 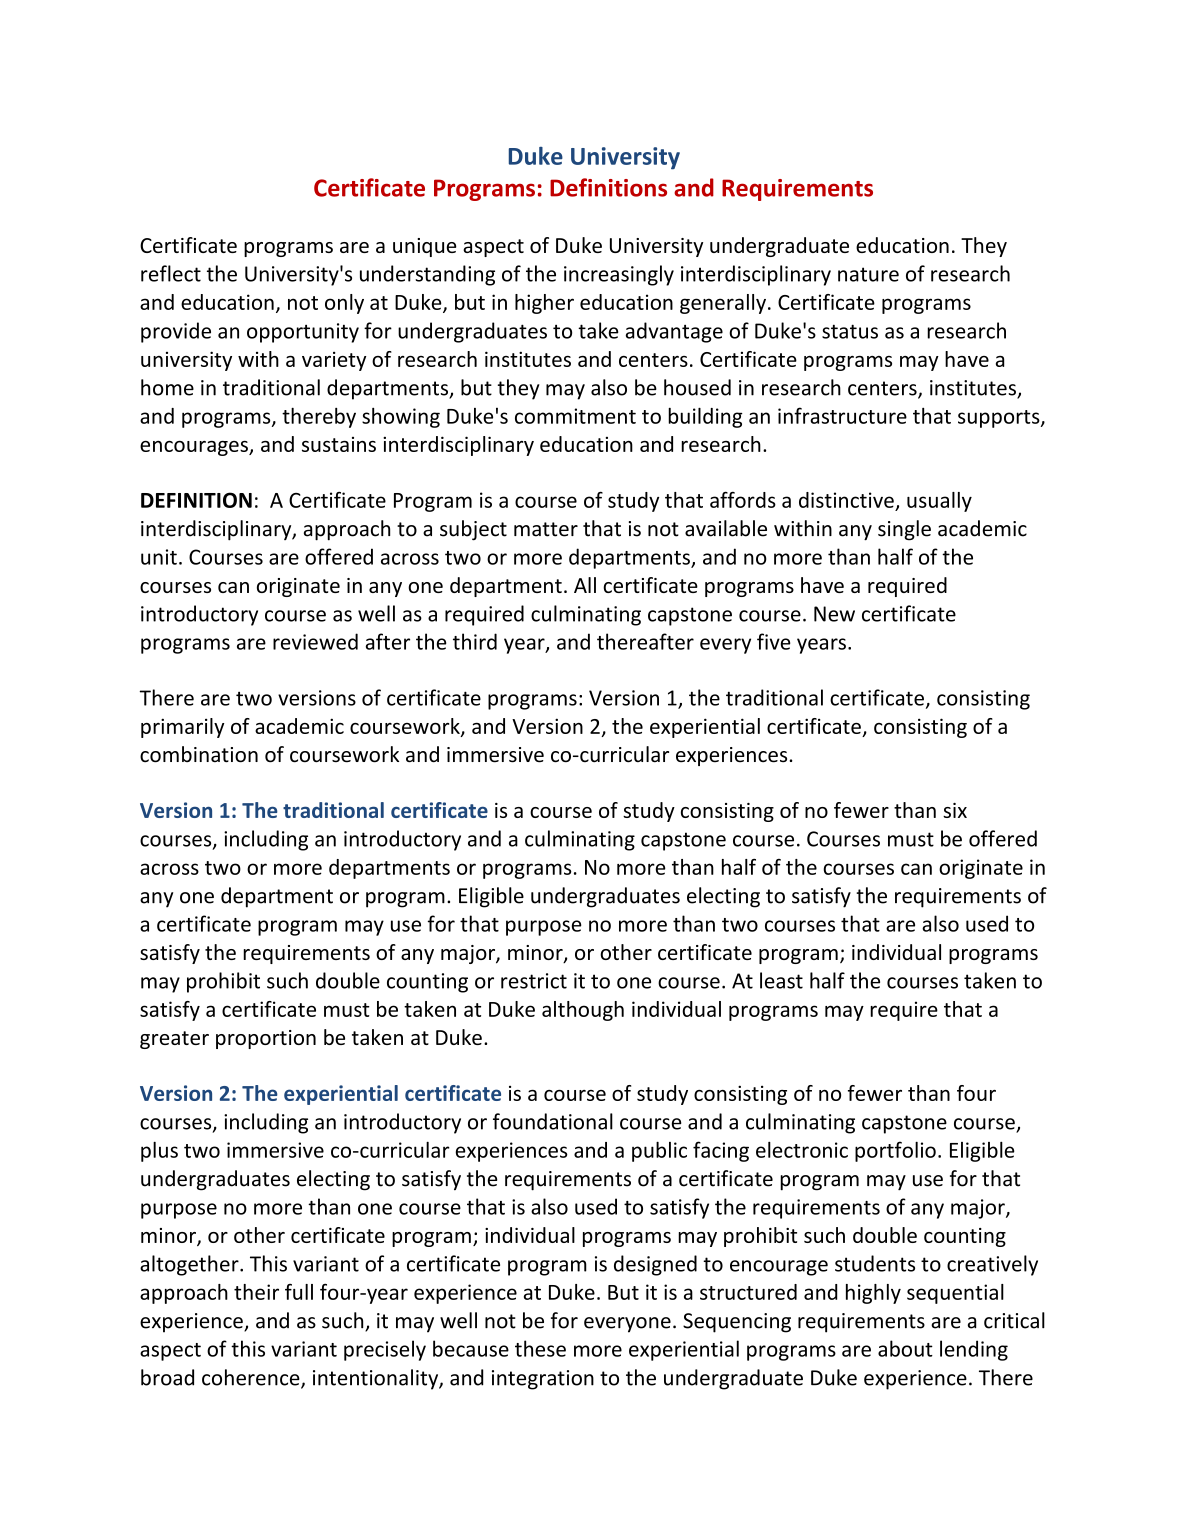 I want to click on nature, so click(x=868, y=274).
